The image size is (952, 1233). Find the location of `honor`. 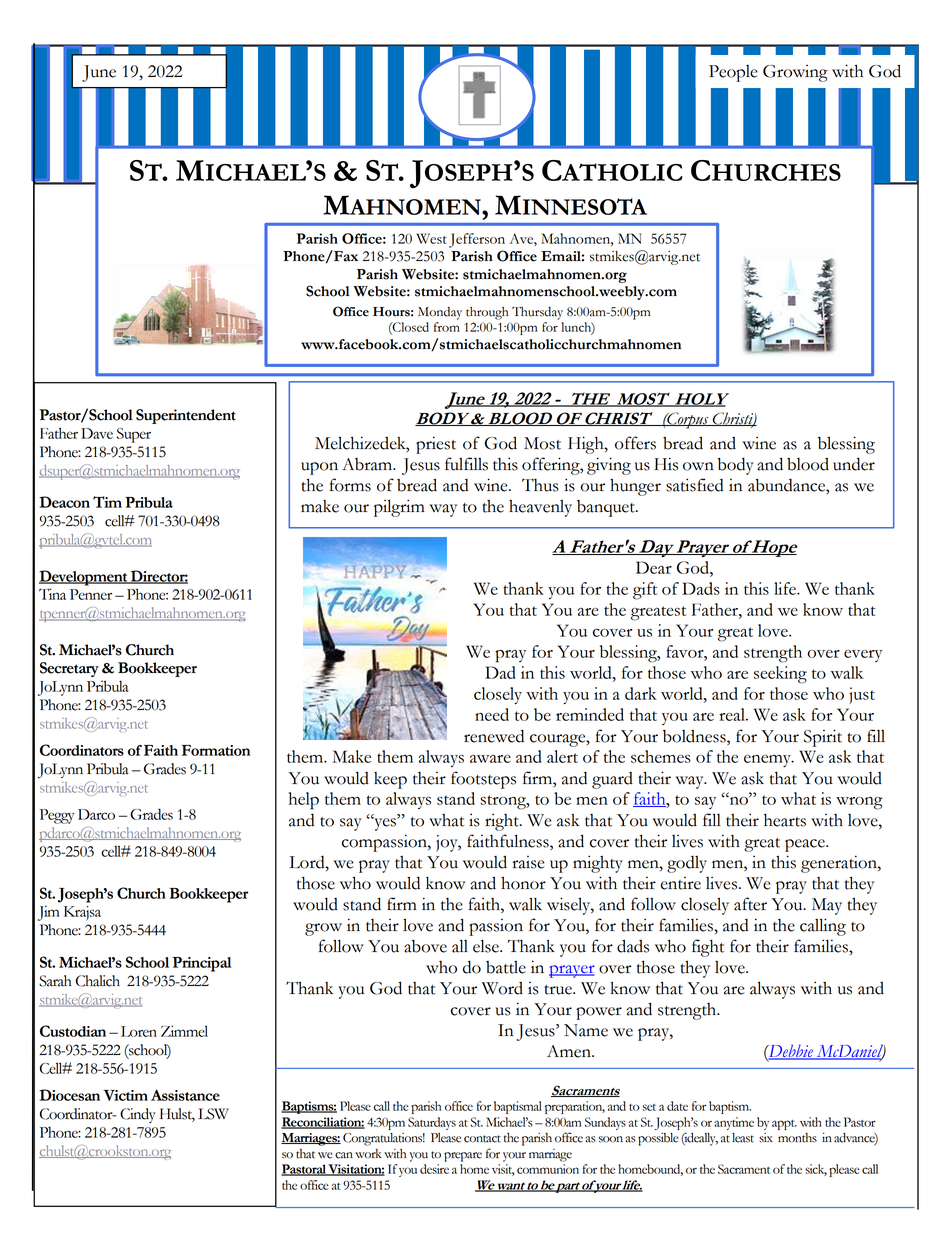

honor is located at coordinates (523, 883).
